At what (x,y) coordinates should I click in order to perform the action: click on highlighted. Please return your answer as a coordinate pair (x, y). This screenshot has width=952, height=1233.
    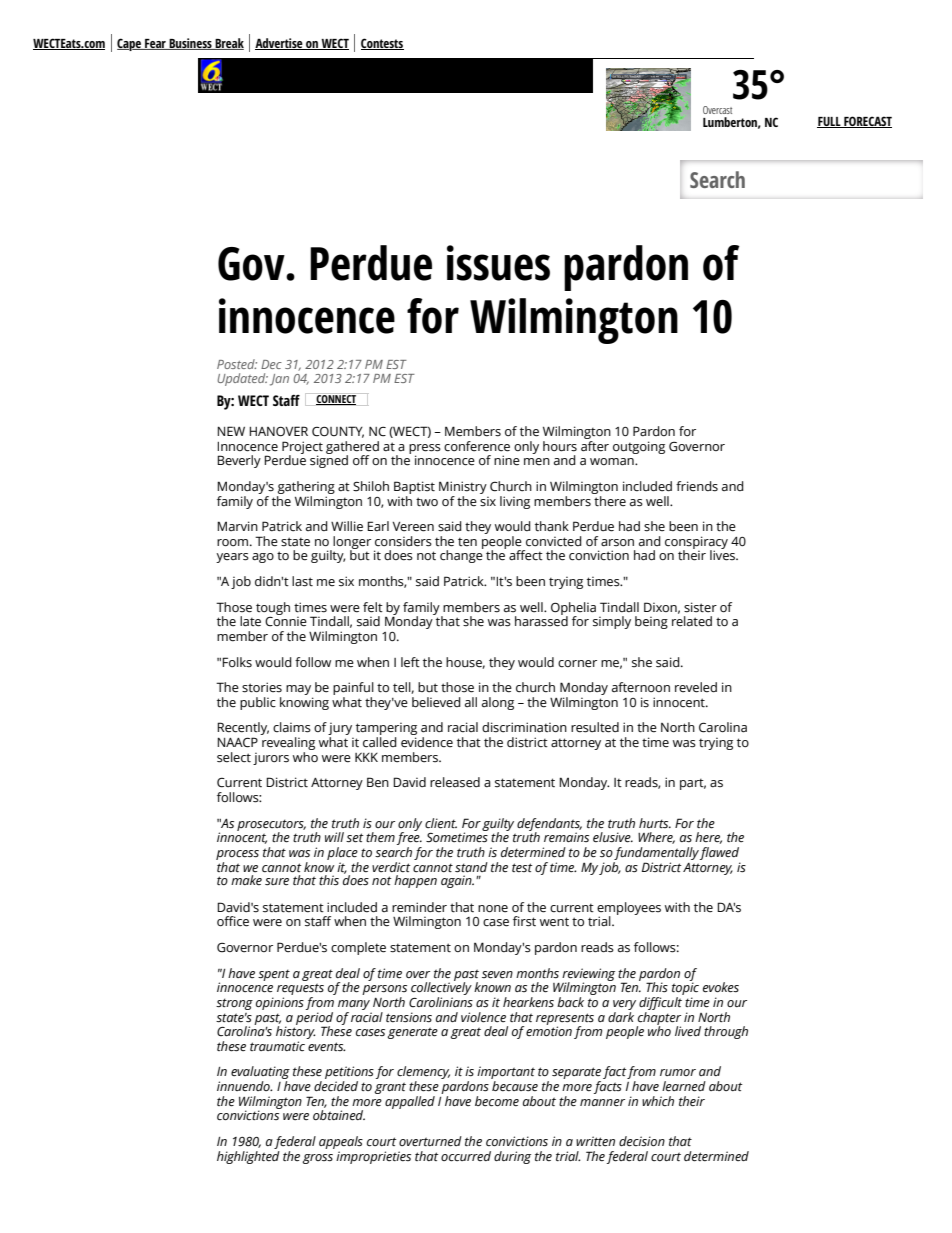
    Looking at the image, I should click on (248, 1156).
